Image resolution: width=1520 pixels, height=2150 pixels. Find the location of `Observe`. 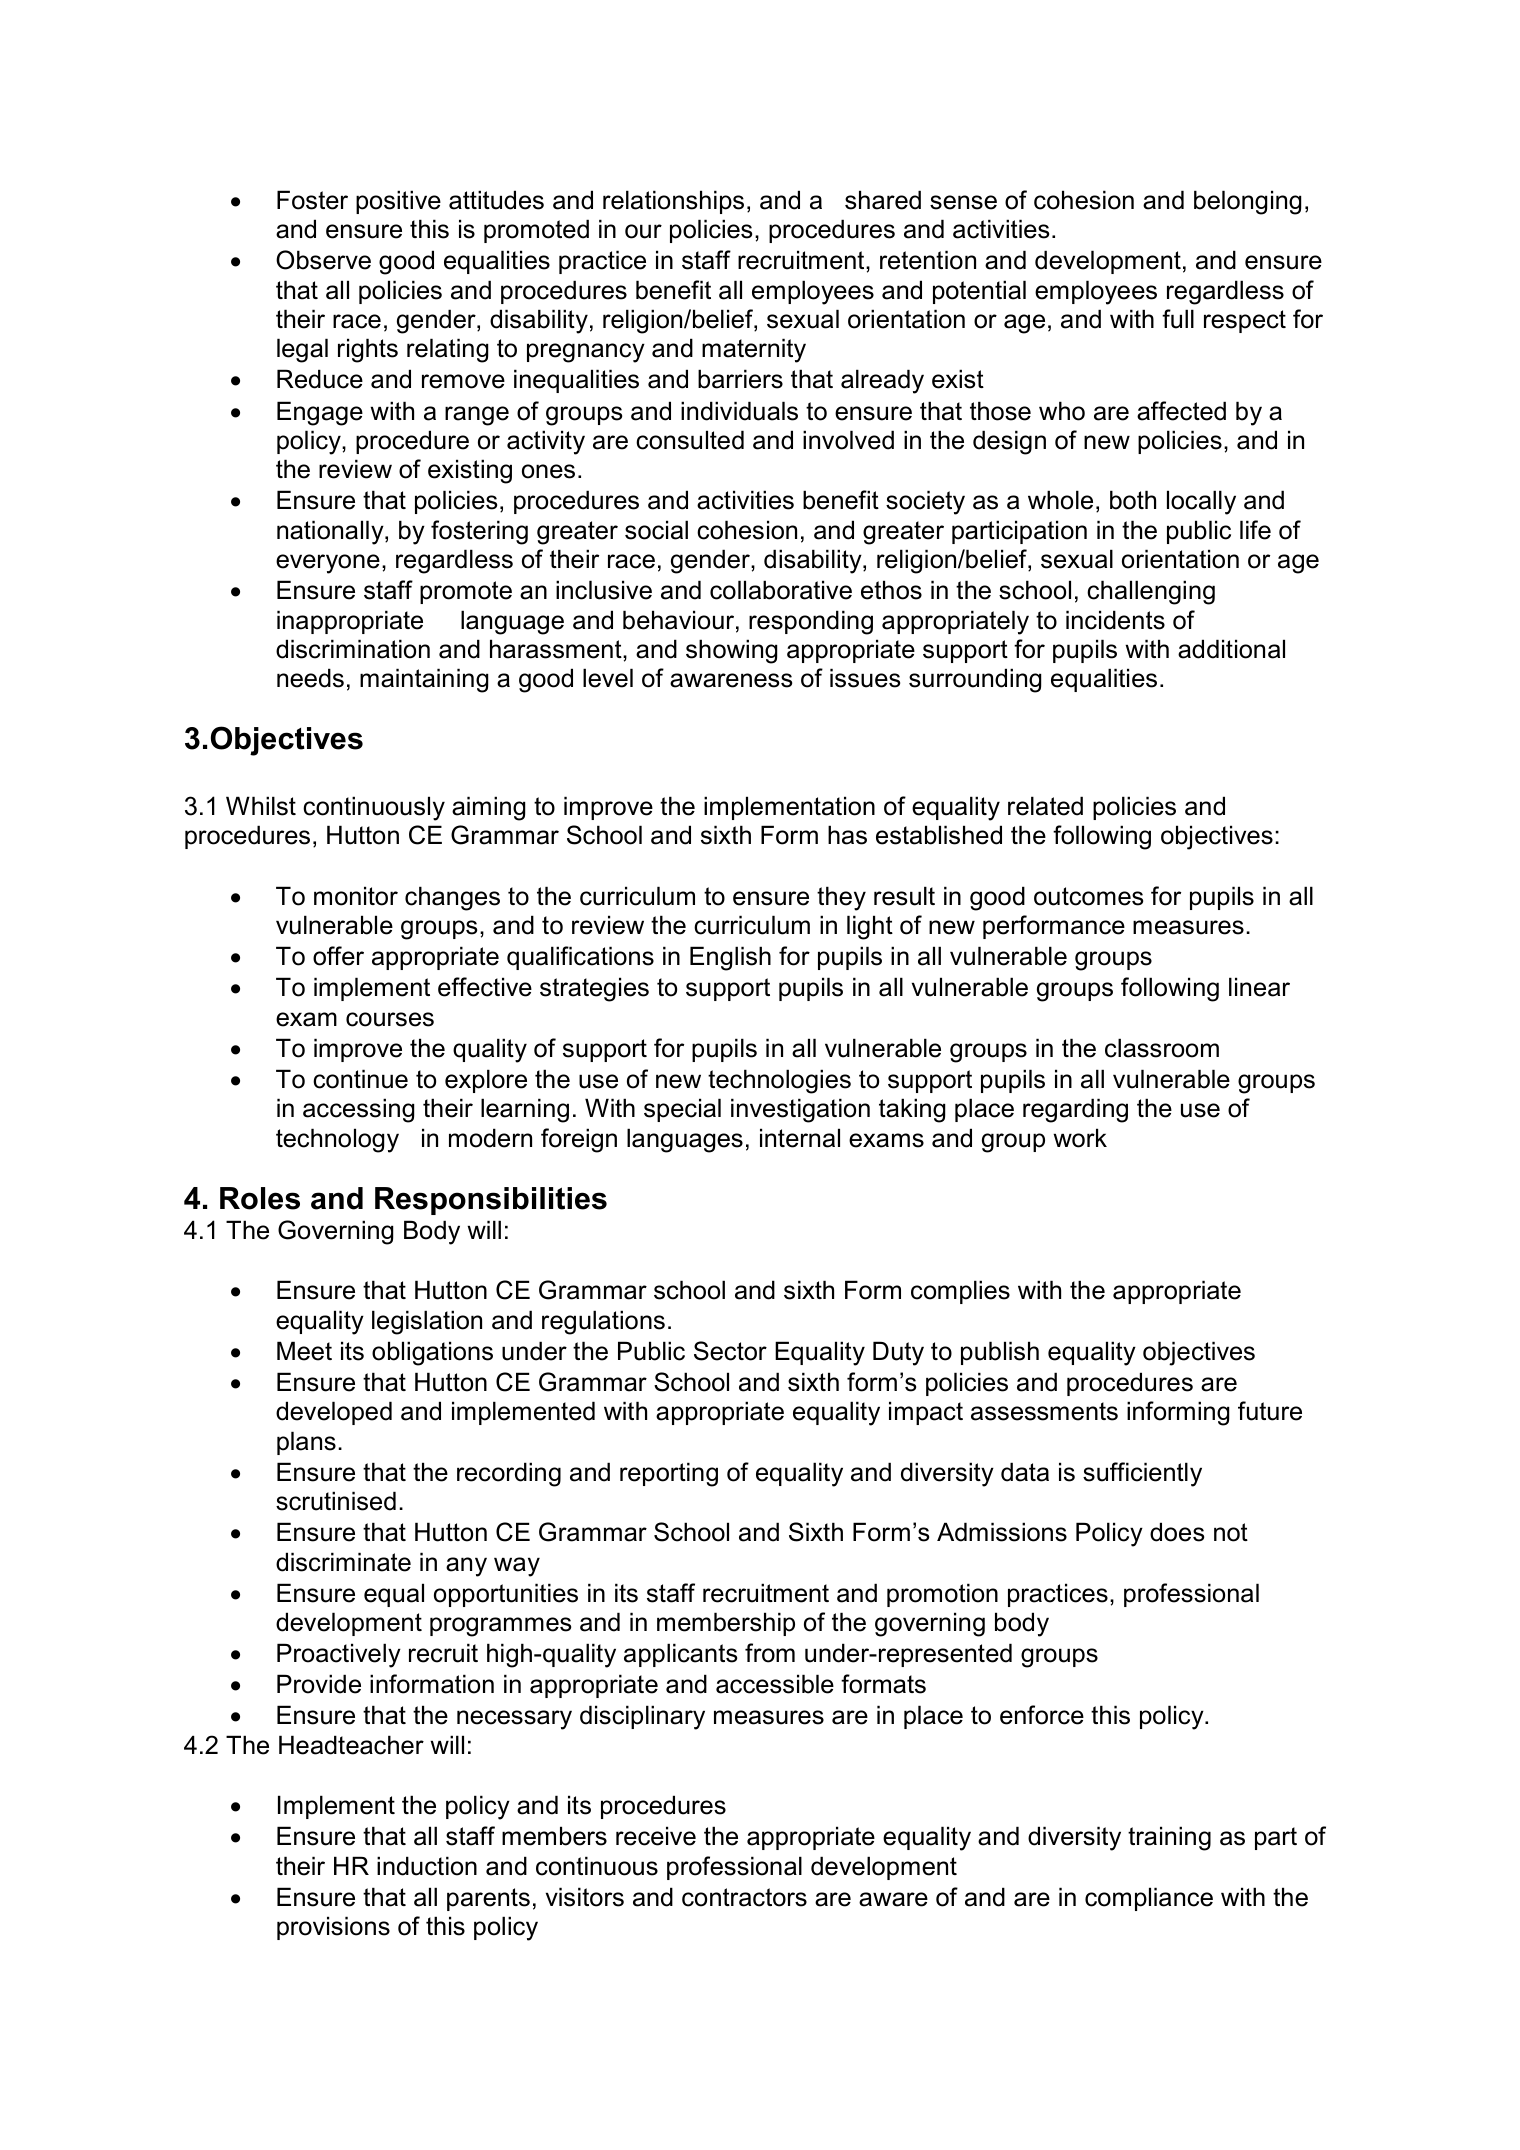

Observe is located at coordinates (323, 260).
